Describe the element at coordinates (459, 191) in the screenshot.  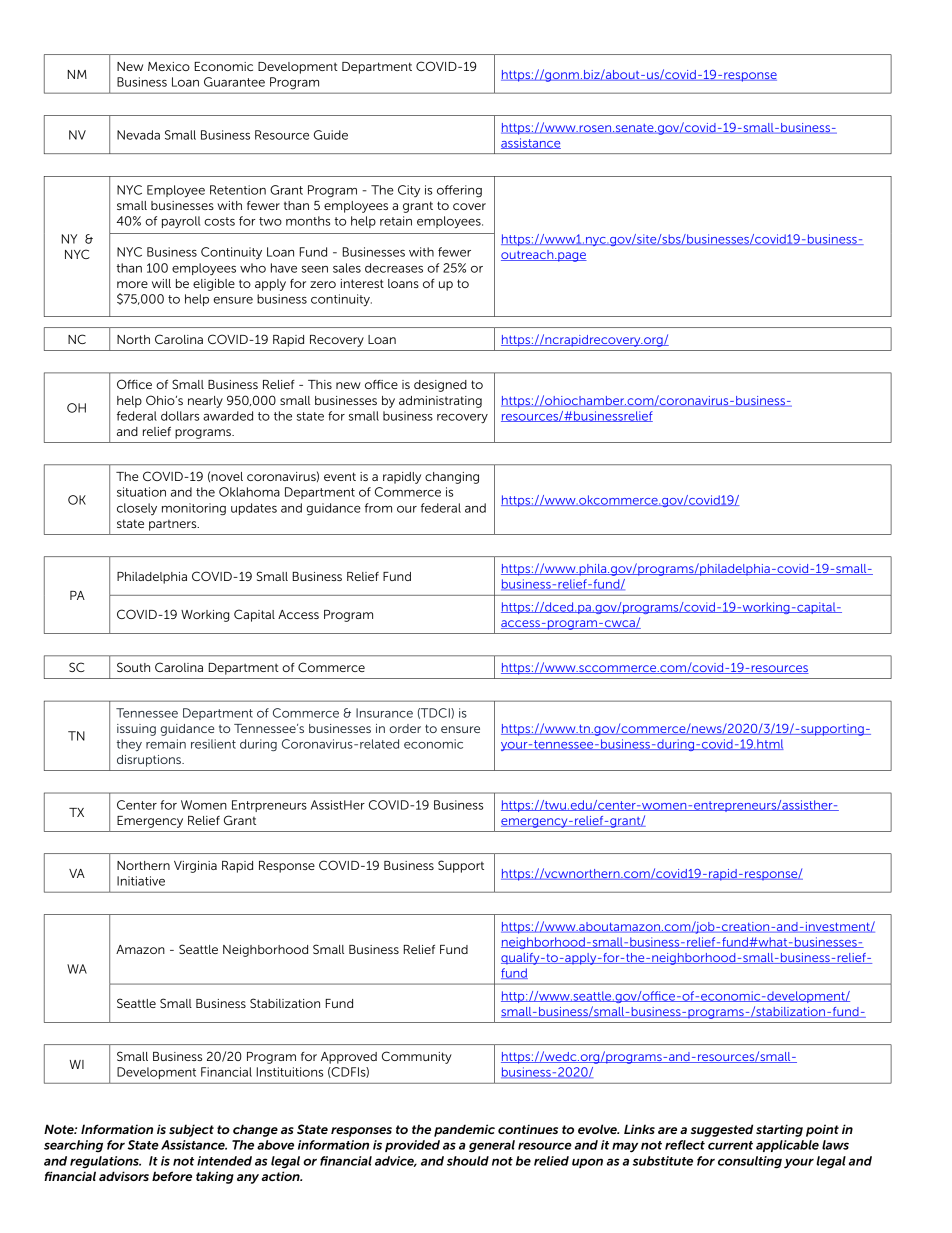
I see `offering` at that location.
